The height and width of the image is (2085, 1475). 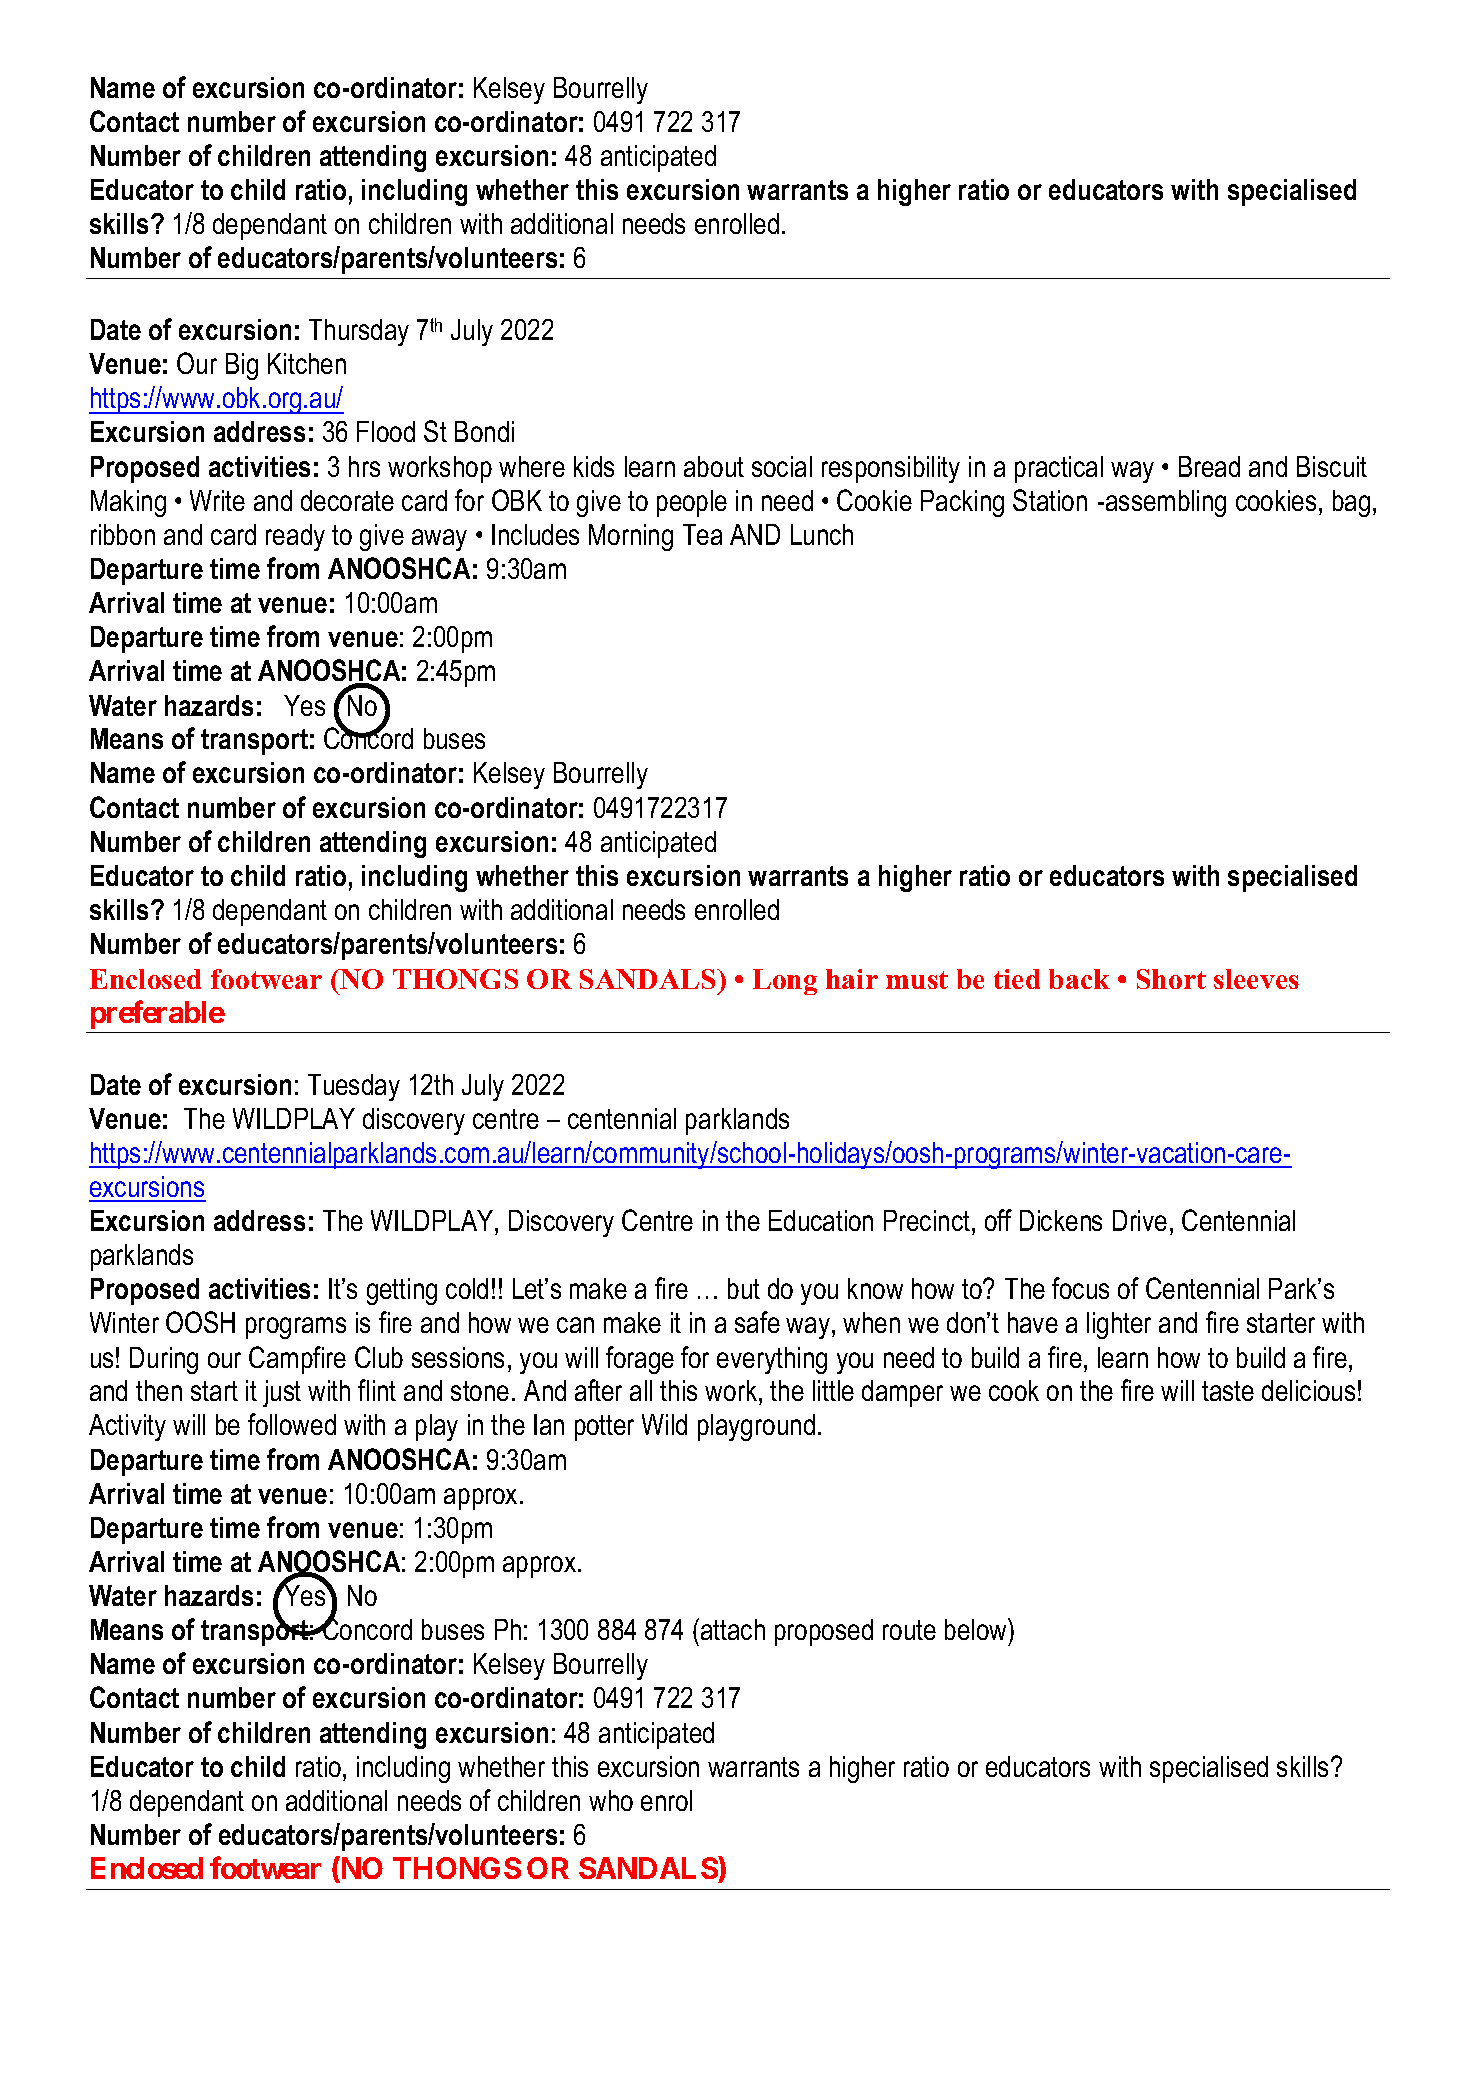 I want to click on who, so click(x=611, y=1800).
